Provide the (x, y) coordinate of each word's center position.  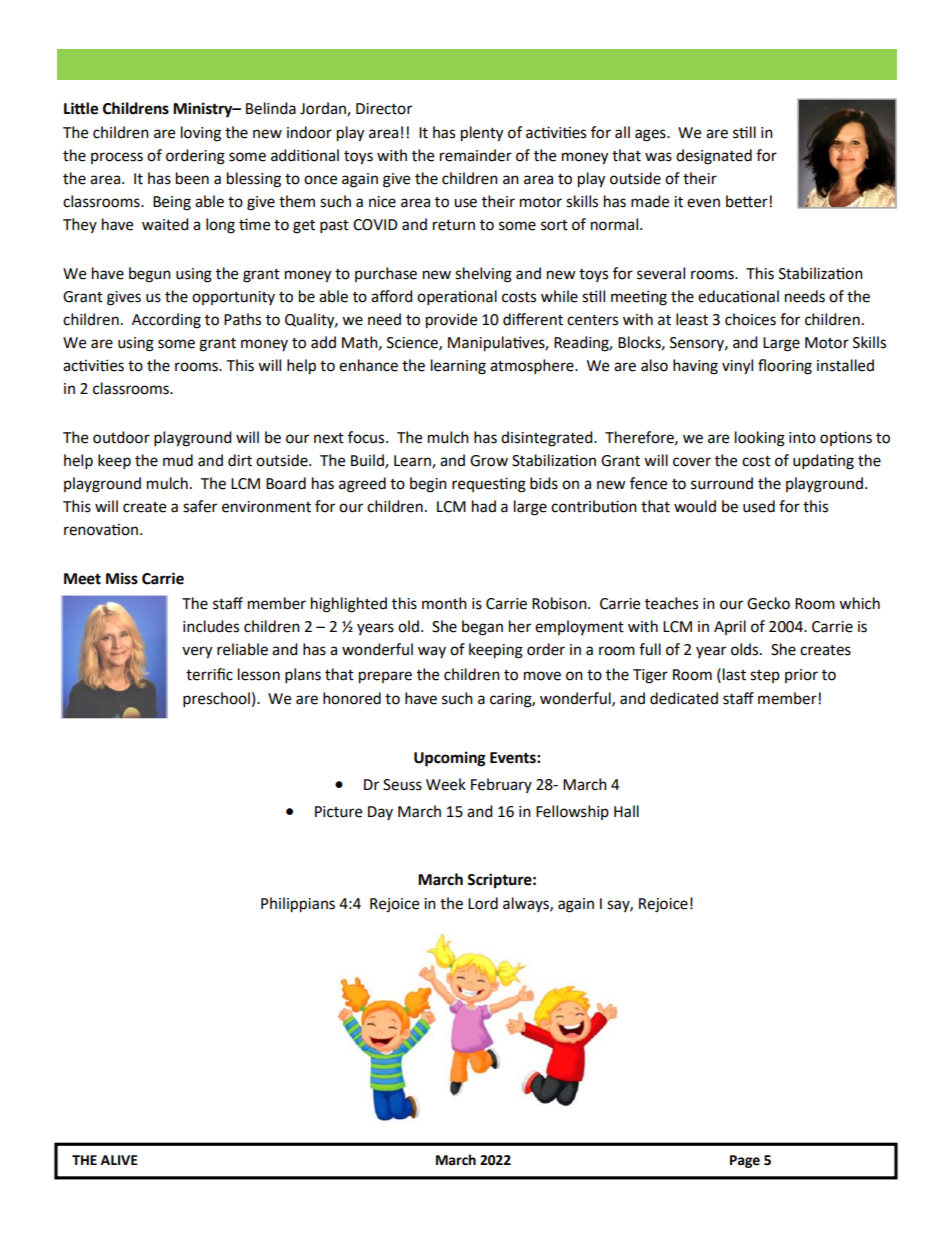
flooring (785, 367)
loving (201, 134)
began (482, 628)
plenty (482, 134)
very (197, 652)
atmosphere (533, 367)
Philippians (298, 905)
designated (714, 157)
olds (746, 649)
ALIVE (119, 1160)
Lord (483, 903)
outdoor (121, 437)
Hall (626, 811)
